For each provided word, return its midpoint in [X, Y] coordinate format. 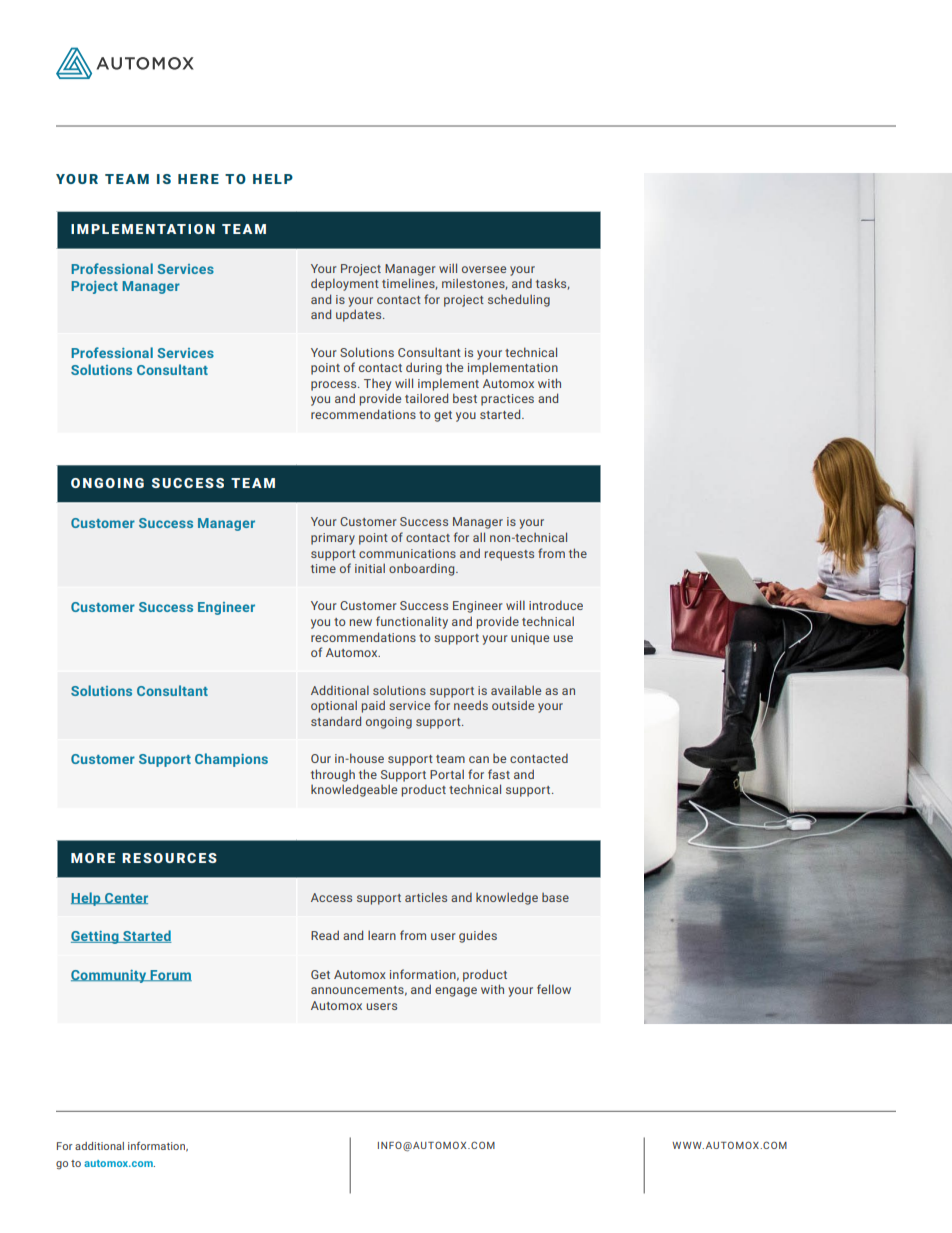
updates [360, 315]
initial [370, 568]
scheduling [519, 300]
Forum [170, 975]
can [479, 759]
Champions [231, 760]
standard [336, 721]
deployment [345, 284]
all [479, 537]
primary [333, 539]
